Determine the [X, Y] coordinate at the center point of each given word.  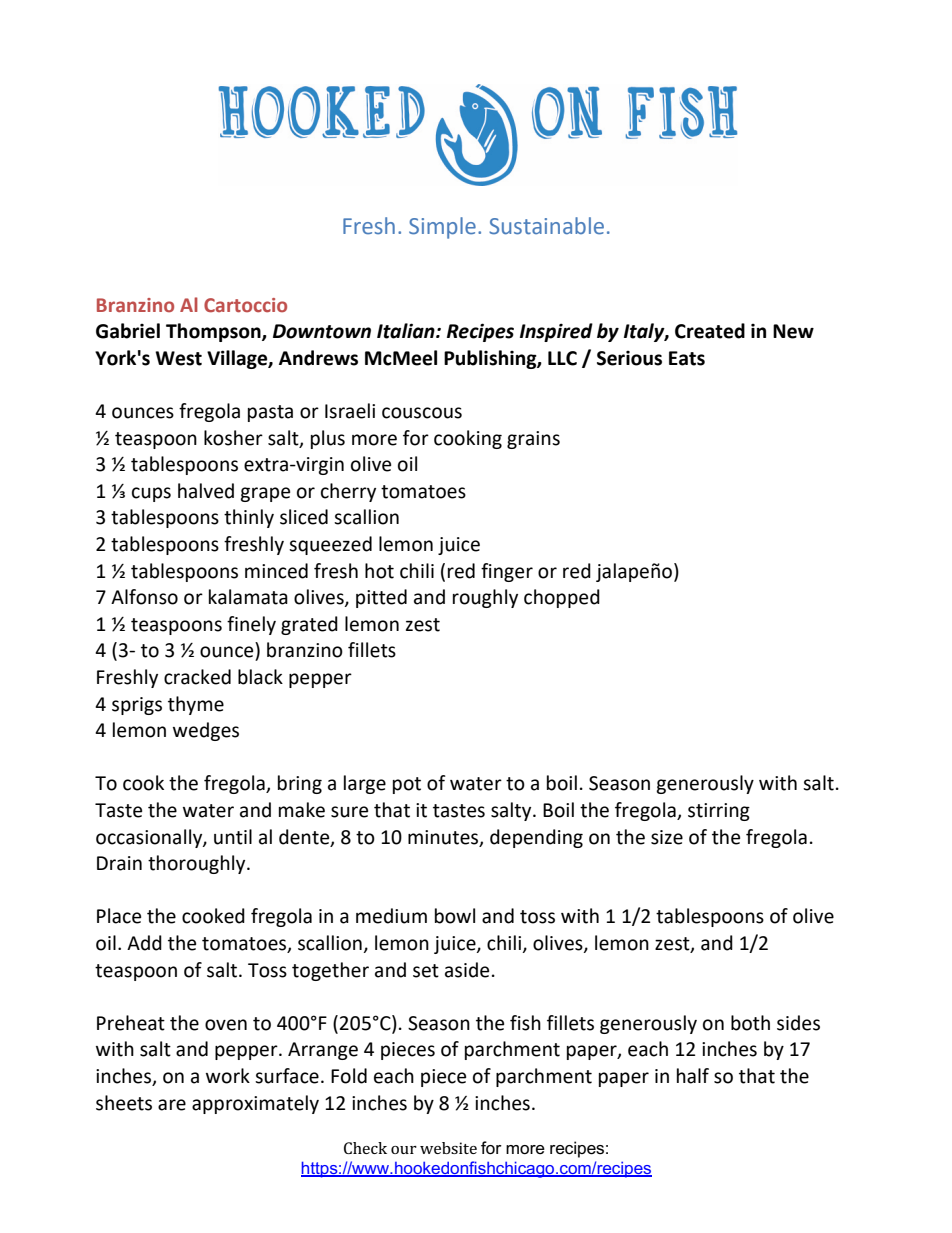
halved [206, 491]
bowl [455, 916]
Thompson [214, 332]
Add [144, 943]
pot [407, 785]
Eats [687, 358]
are [172, 1105]
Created [710, 331]
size [667, 837]
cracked [197, 677]
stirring [719, 812]
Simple [442, 228]
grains [533, 440]
